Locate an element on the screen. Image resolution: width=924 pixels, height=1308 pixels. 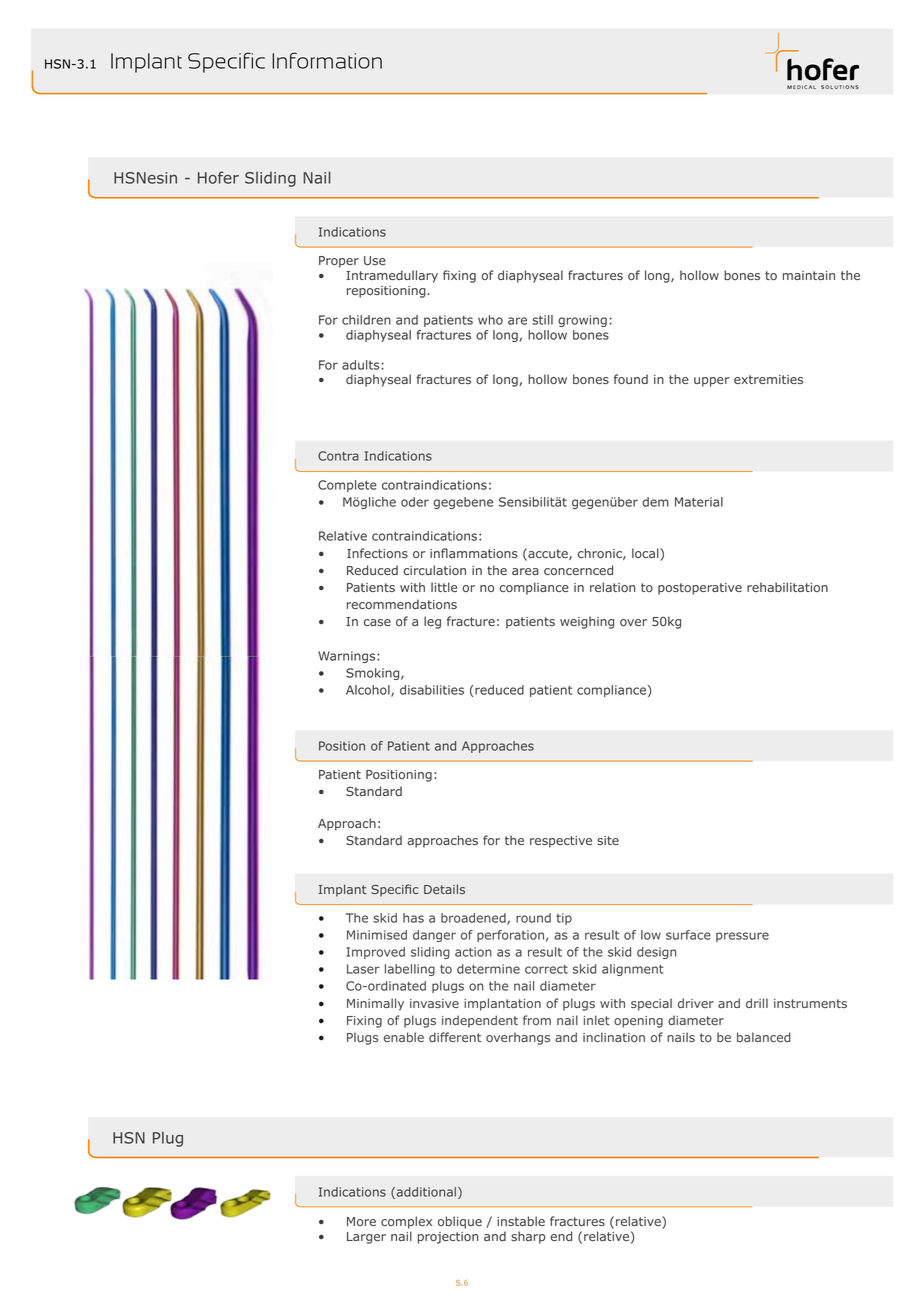
disabilities is located at coordinates (432, 690).
